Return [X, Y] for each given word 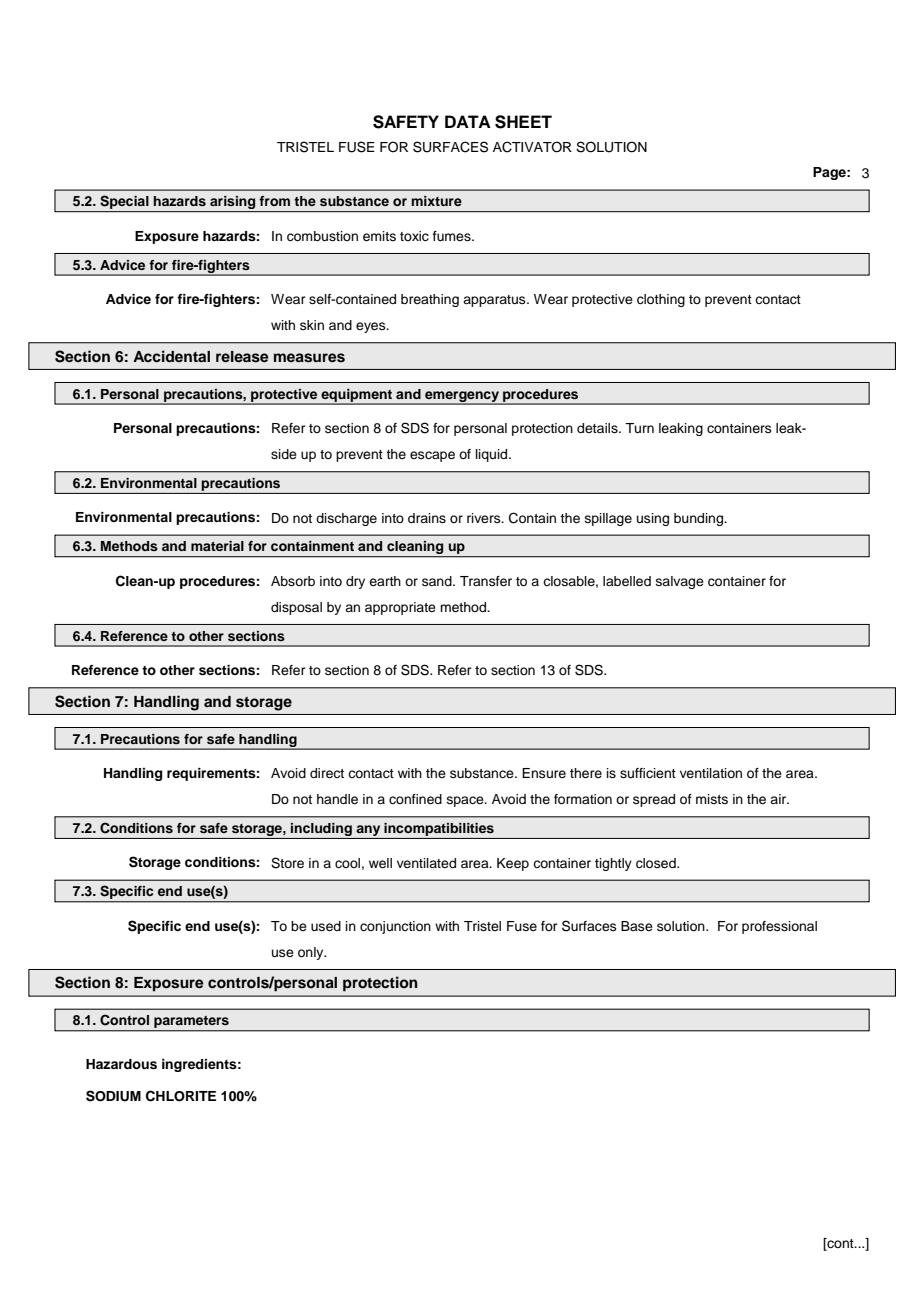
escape [432, 456]
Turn [639, 428]
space [466, 801]
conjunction [395, 927]
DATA [468, 121]
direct [327, 773]
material [217, 546]
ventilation [711, 773]
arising [233, 204]
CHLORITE [181, 1096]
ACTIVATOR [532, 147]
